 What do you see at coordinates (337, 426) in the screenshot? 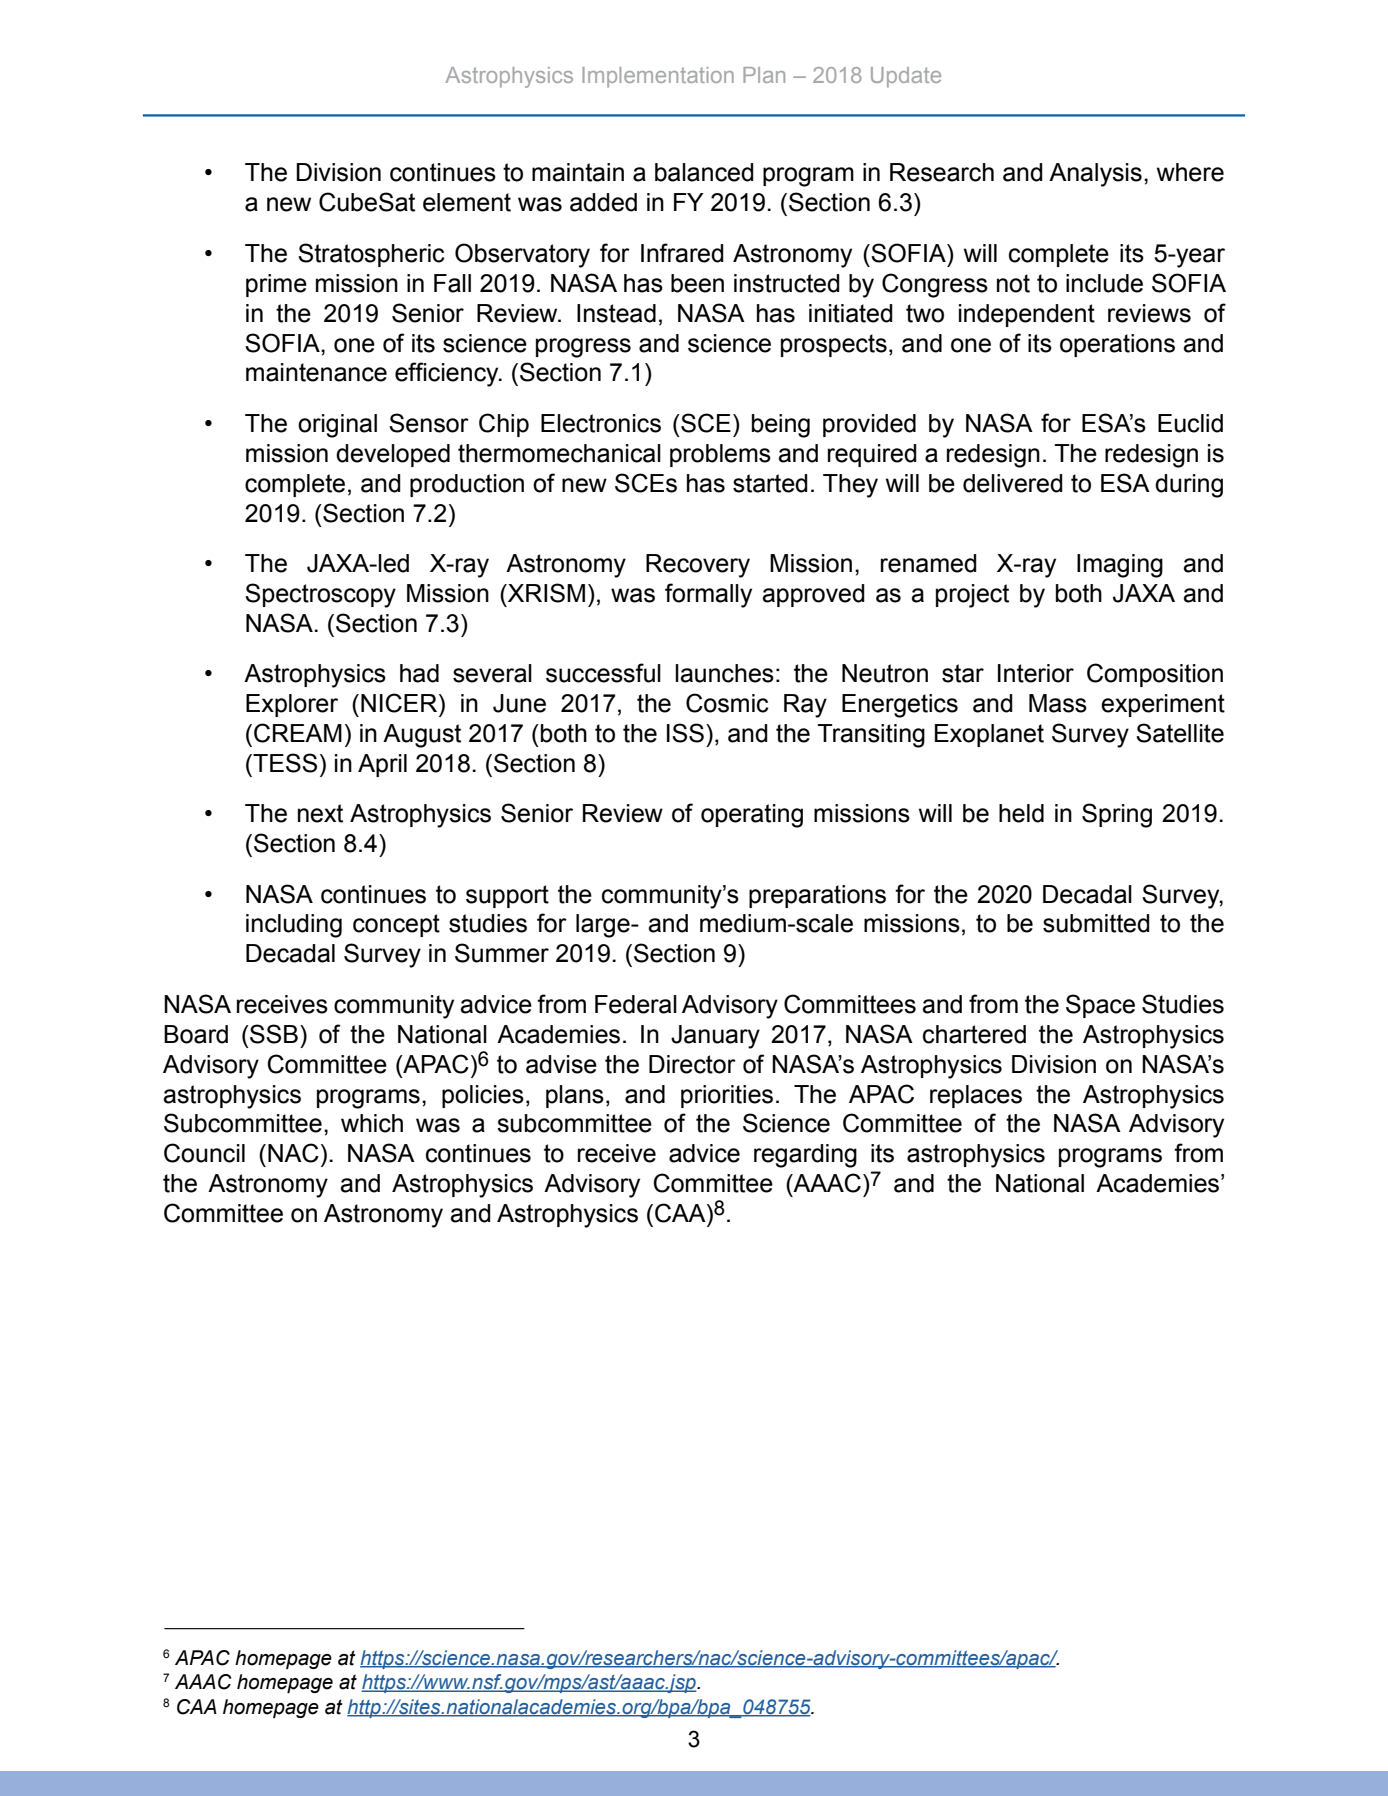
I see `original` at bounding box center [337, 426].
